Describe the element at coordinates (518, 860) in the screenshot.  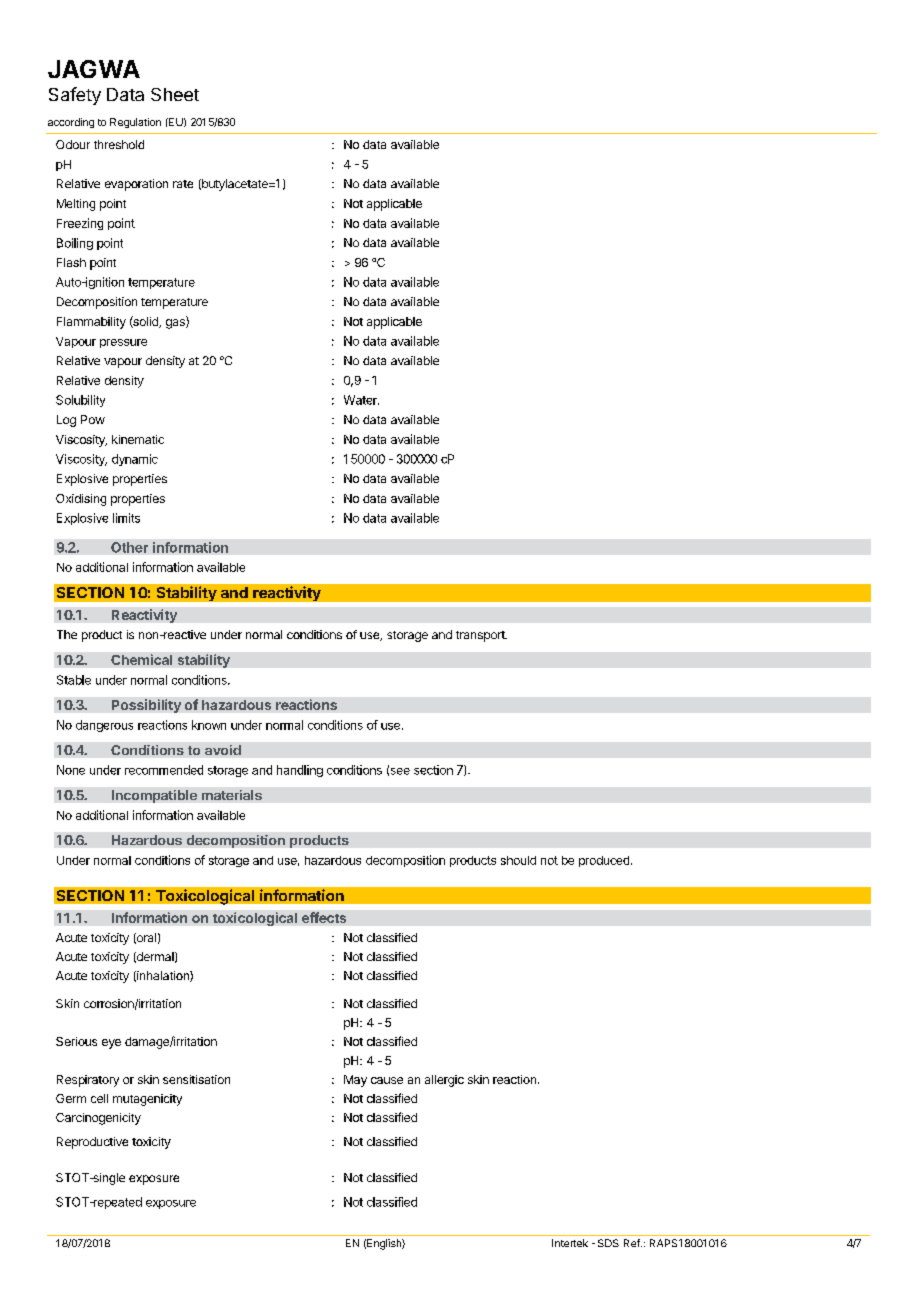
I see `should` at that location.
